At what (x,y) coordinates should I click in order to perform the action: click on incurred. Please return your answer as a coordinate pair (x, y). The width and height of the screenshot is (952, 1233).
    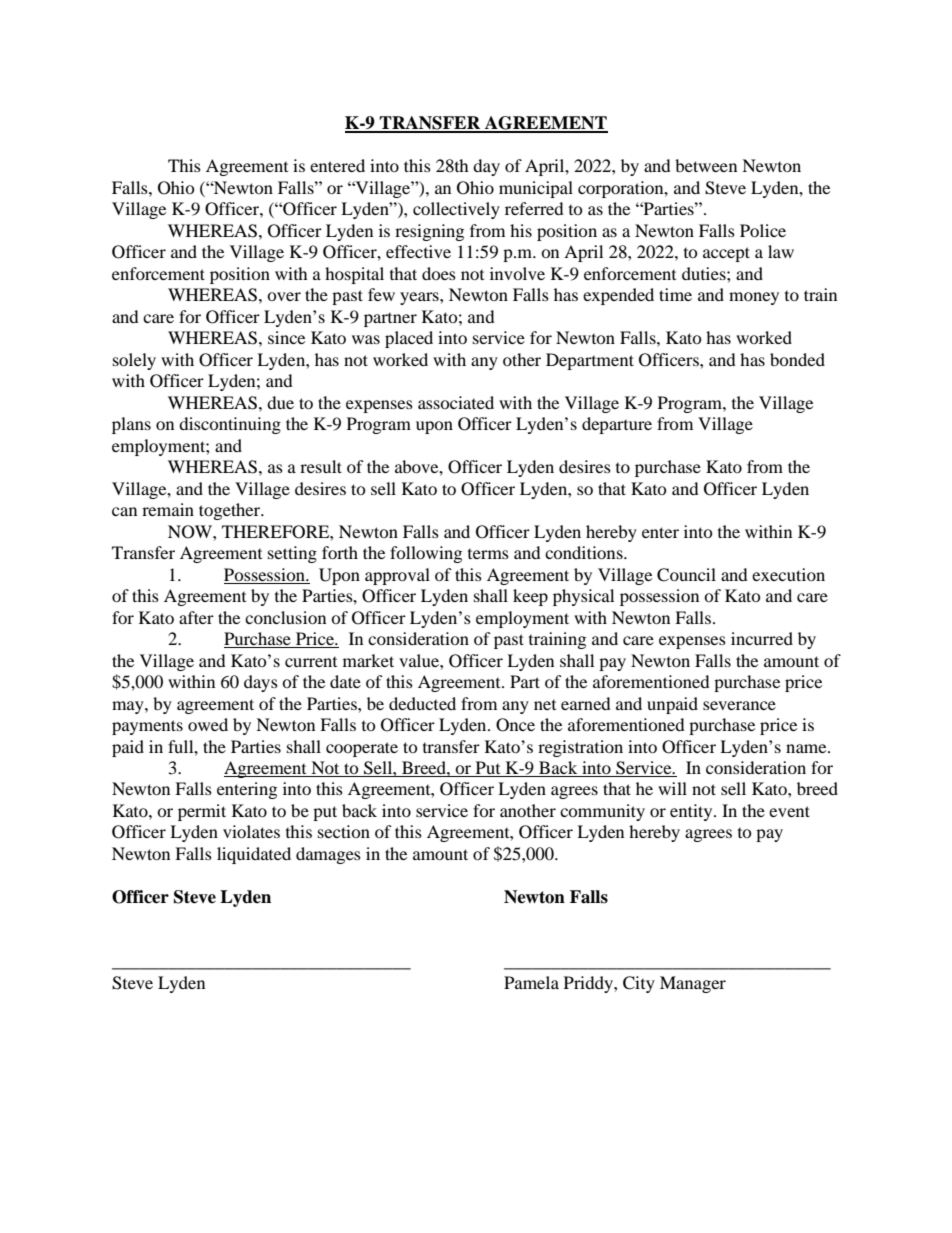
    Looking at the image, I should click on (762, 638).
